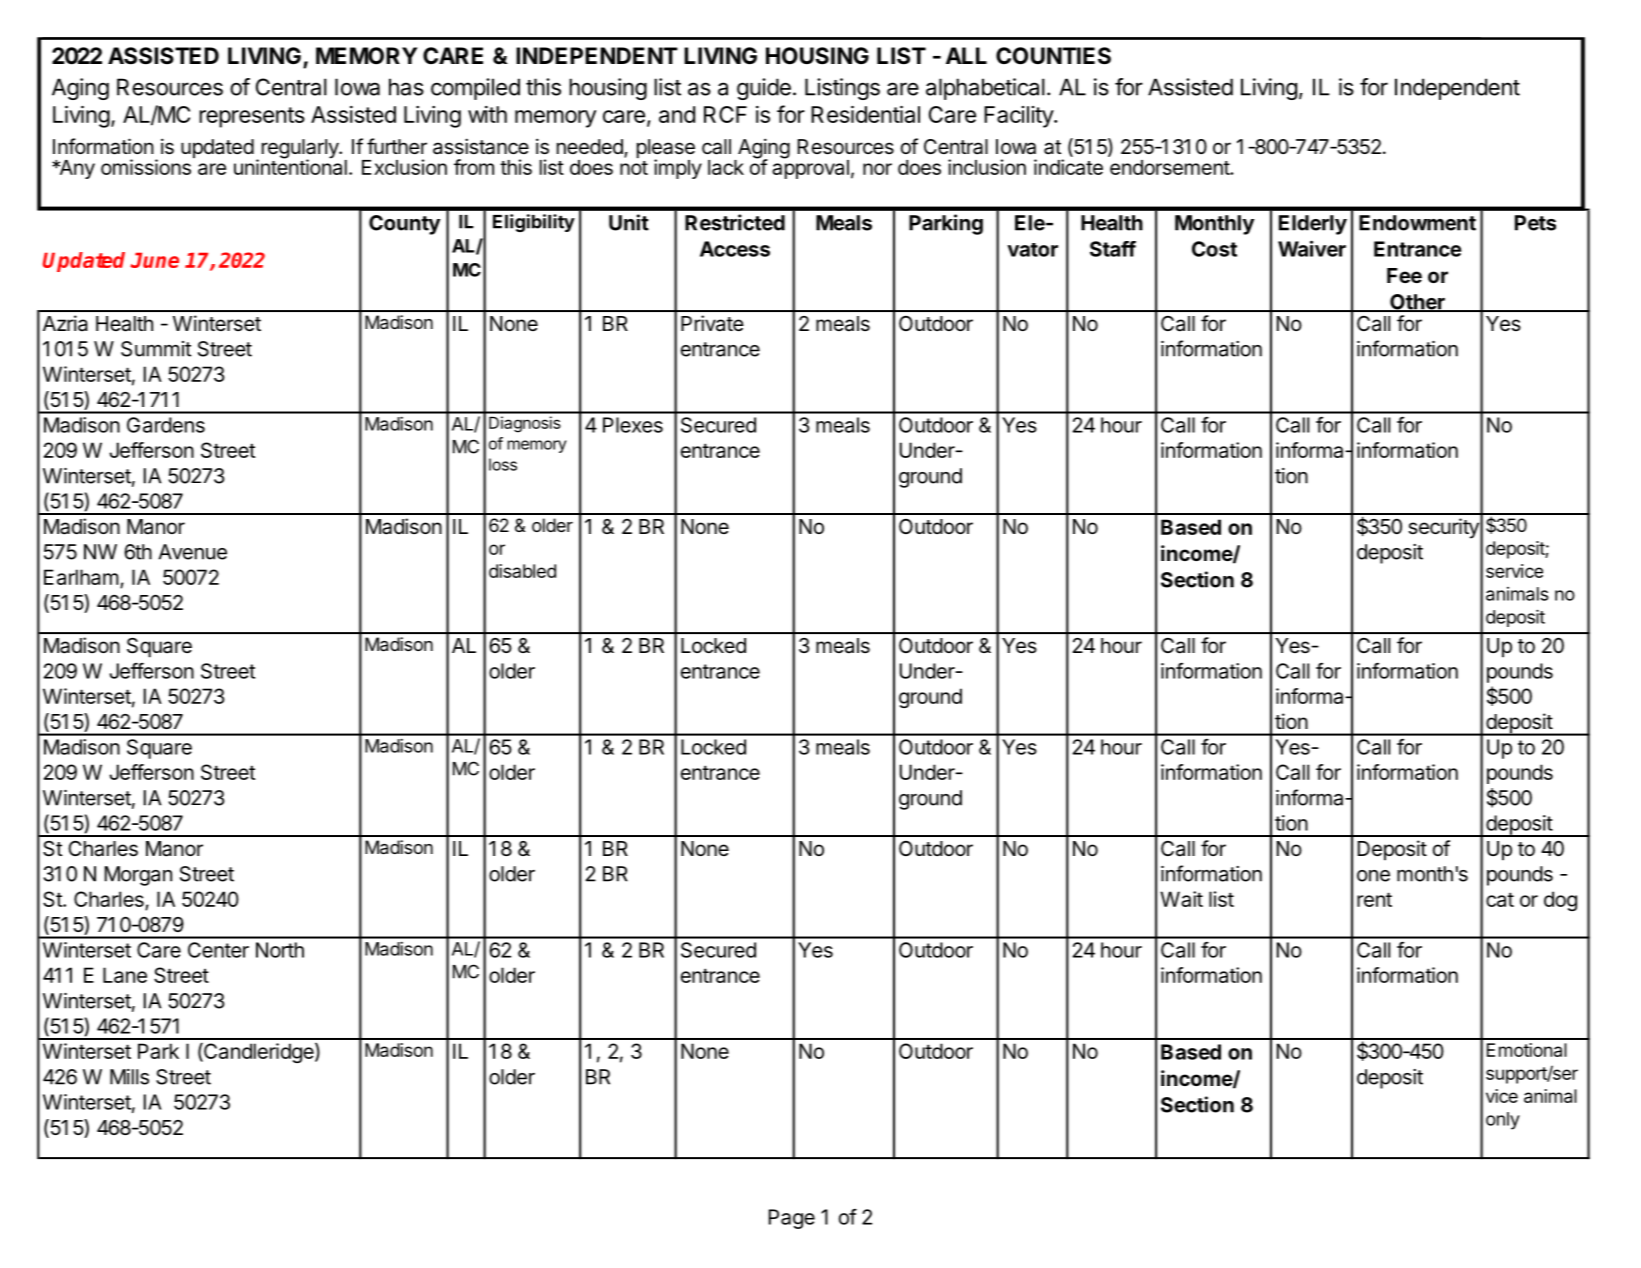 The image size is (1641, 1268). What do you see at coordinates (129, 1077) in the document?
I see `Mills` at bounding box center [129, 1077].
